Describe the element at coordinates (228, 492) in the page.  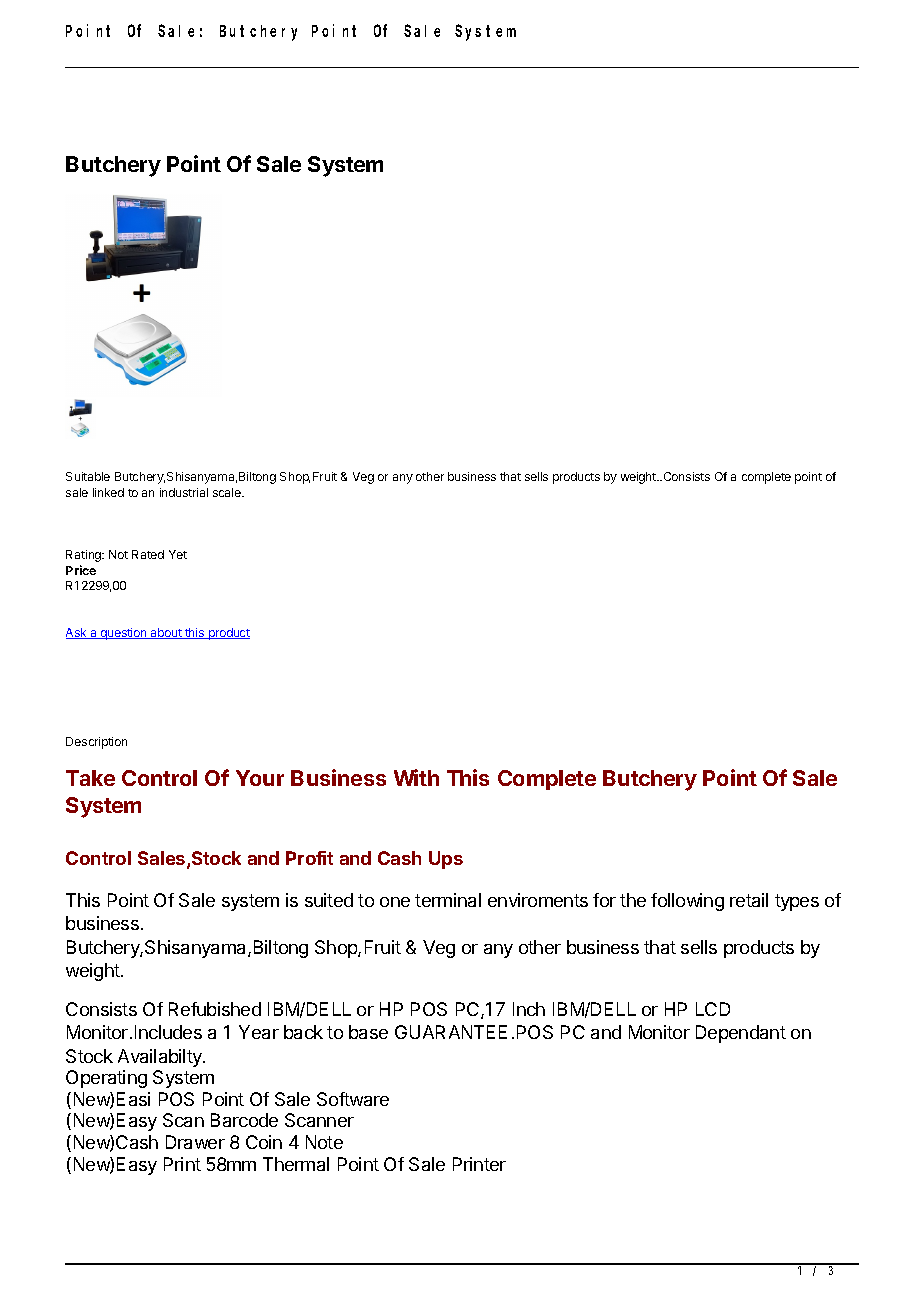
I see `scale` at that location.
